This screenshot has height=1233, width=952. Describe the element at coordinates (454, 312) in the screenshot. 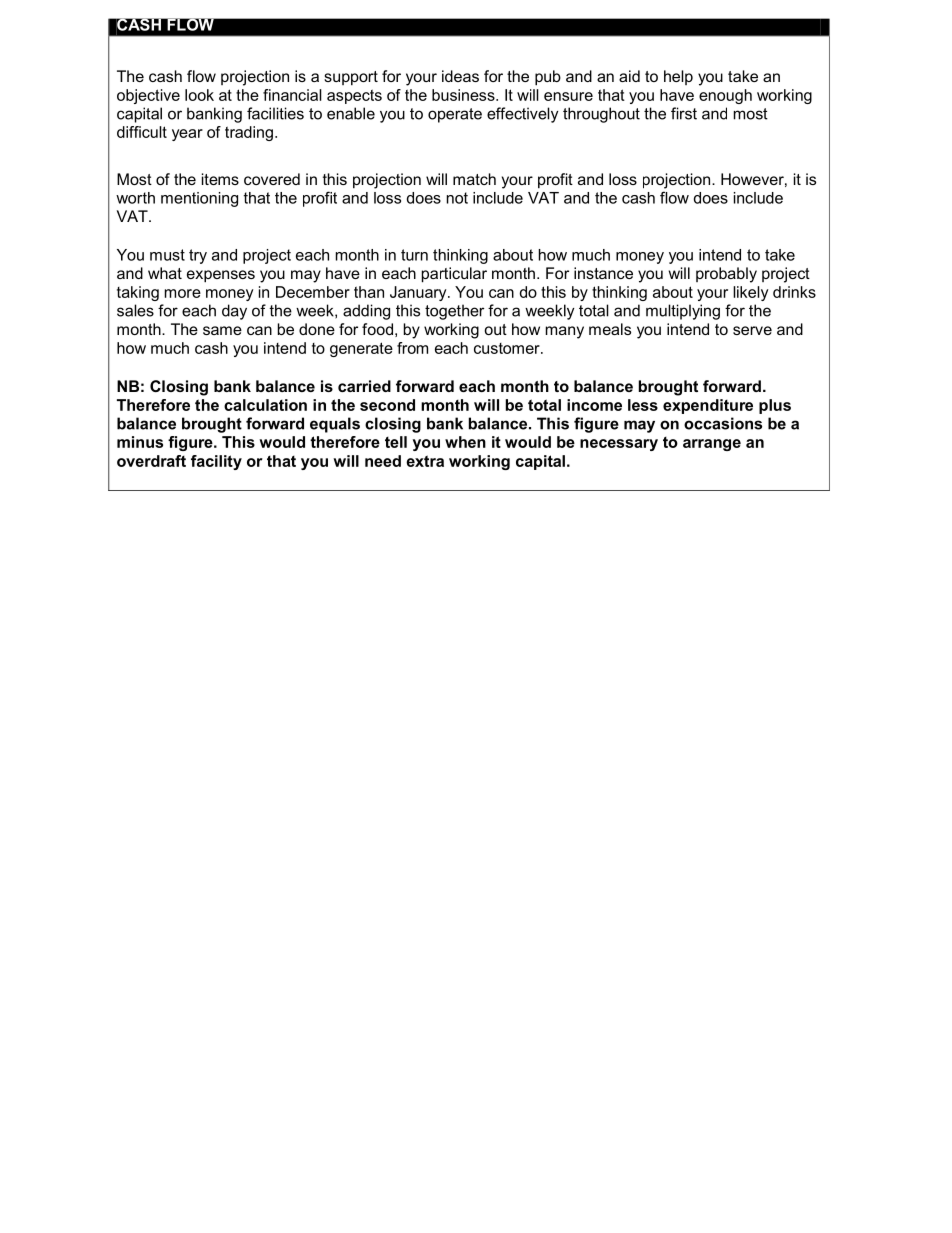

I see `together` at that location.
